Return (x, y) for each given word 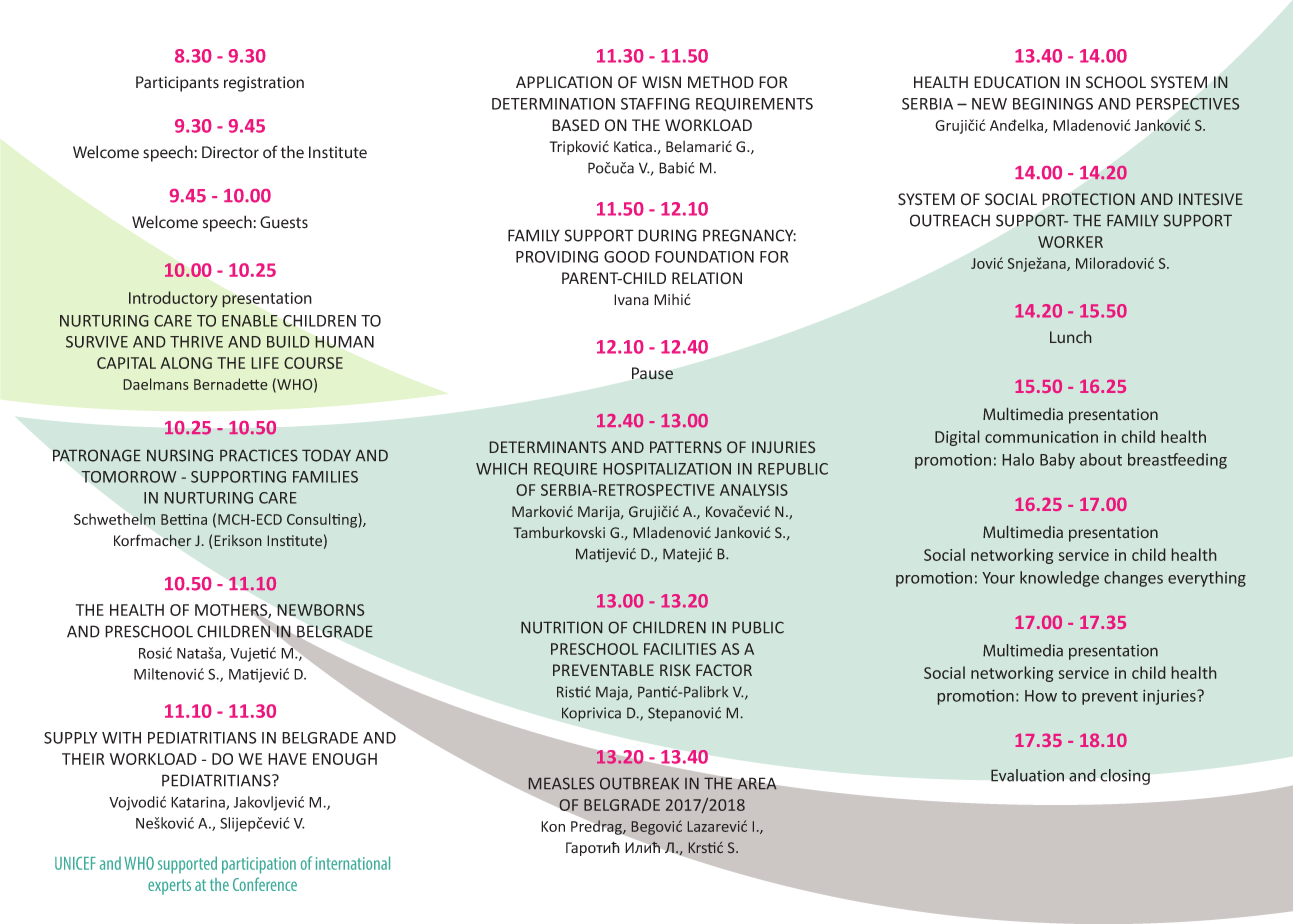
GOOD (627, 257)
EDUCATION (1017, 82)
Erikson (238, 540)
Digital (957, 438)
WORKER (1070, 242)
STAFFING (655, 104)
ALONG (186, 363)
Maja (613, 693)
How (1041, 696)
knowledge (1059, 579)
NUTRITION (561, 628)
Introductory (173, 299)
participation (259, 865)
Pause (652, 373)
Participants (177, 84)
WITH (121, 738)
